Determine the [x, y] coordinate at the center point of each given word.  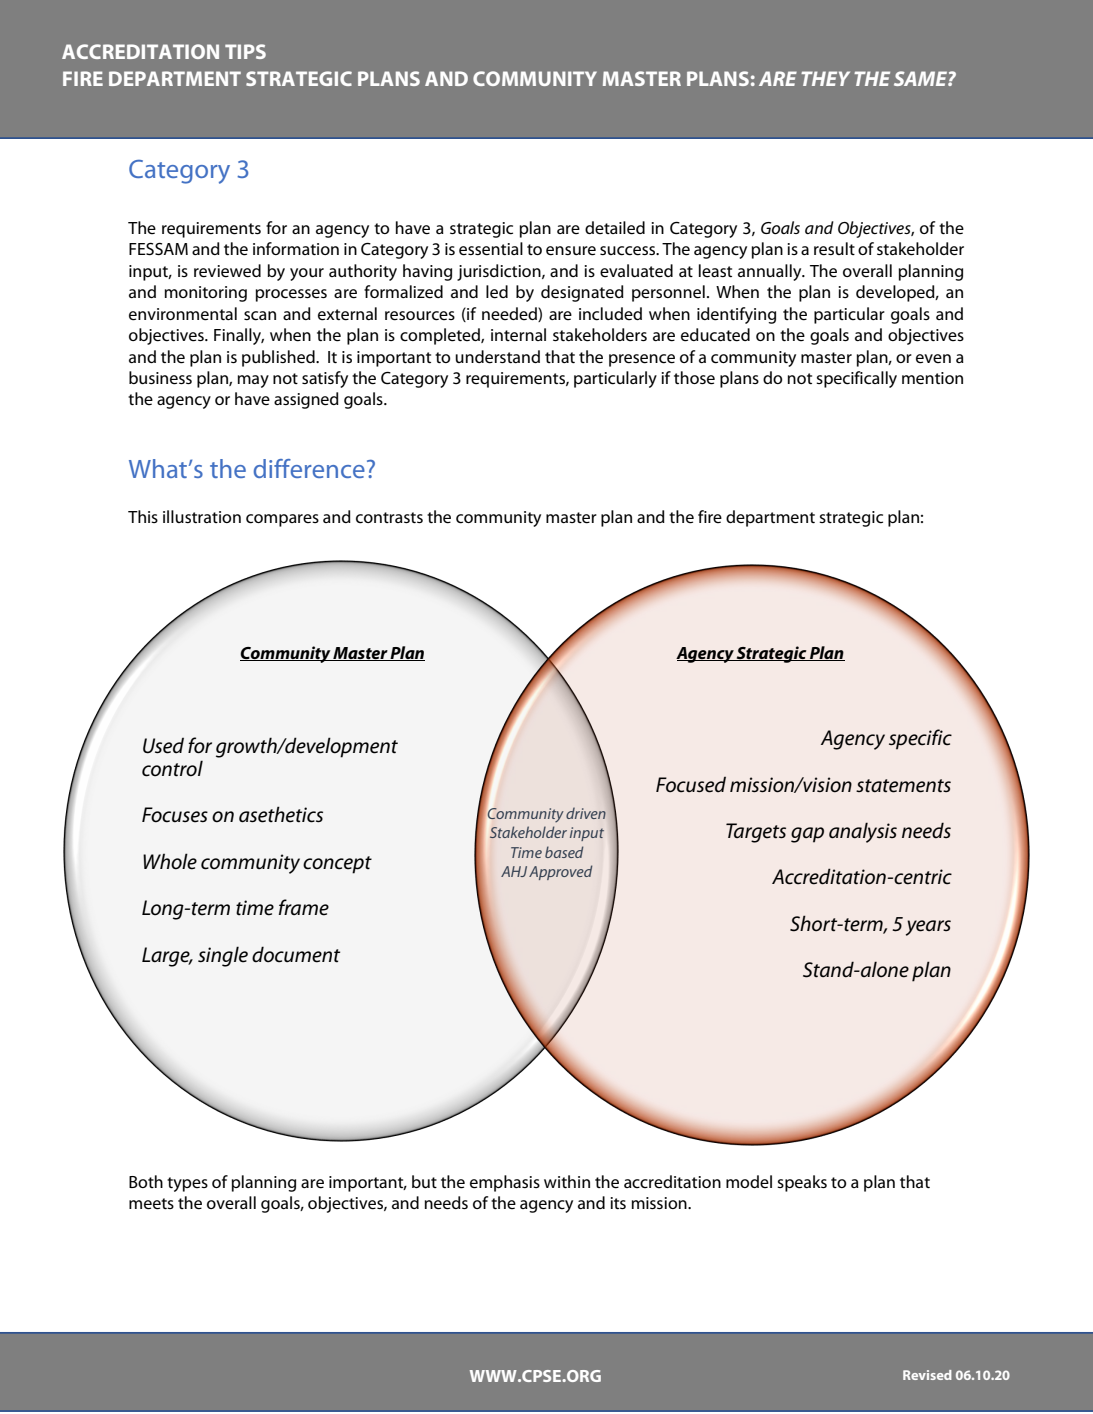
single [223, 956]
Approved [560, 872]
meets [151, 1204]
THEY [825, 78]
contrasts [389, 518]
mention [932, 378]
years [928, 928]
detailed [615, 228]
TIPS [245, 51]
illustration [202, 516]
